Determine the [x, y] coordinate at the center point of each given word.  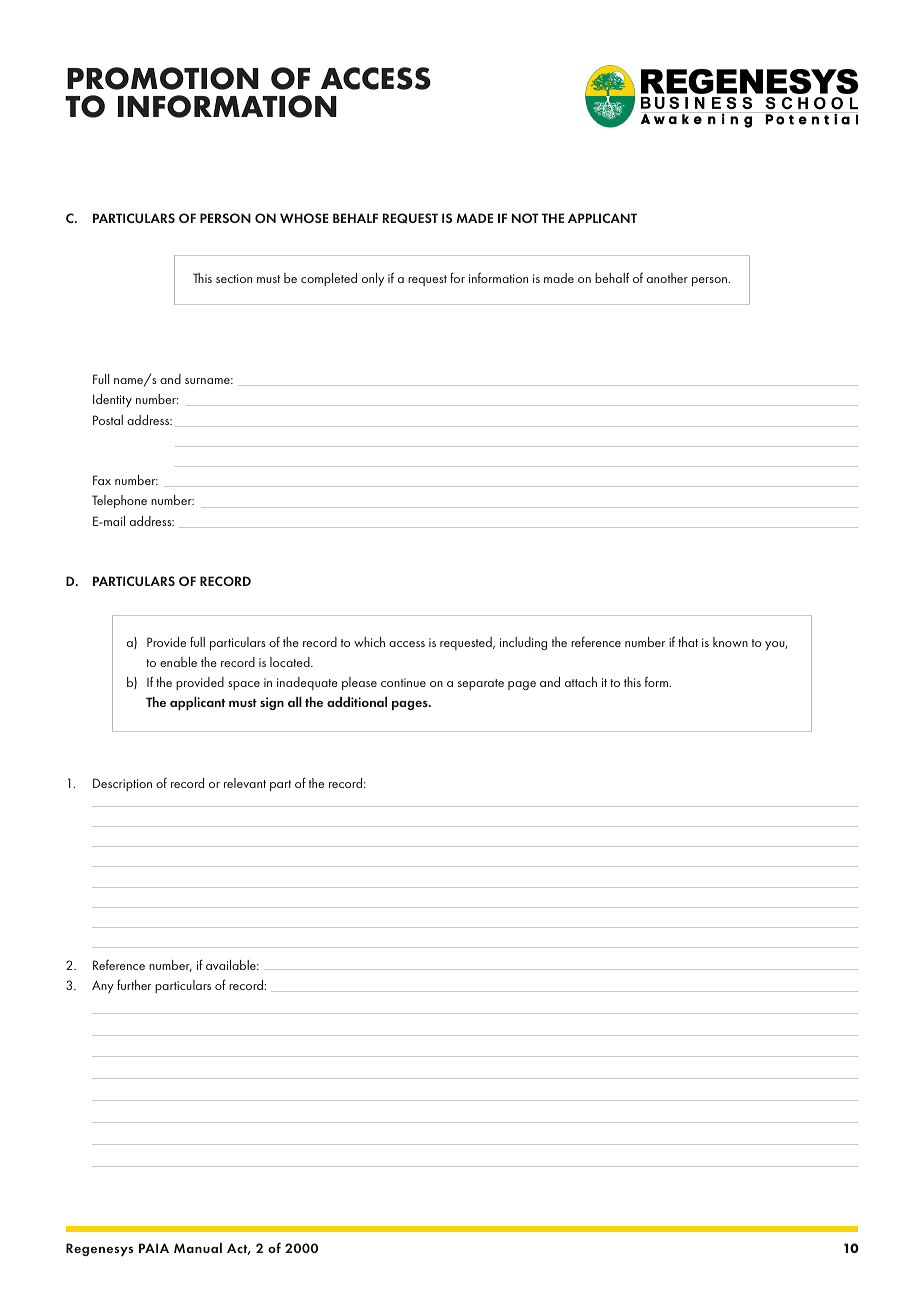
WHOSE [304, 218]
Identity [112, 400]
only [373, 279]
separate [481, 684]
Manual [198, 1248]
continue [403, 682]
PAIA [154, 1248]
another [667, 278]
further [134, 984]
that [688, 642]
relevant [245, 783]
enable [178, 662]
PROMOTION [163, 78]
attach [581, 682]
